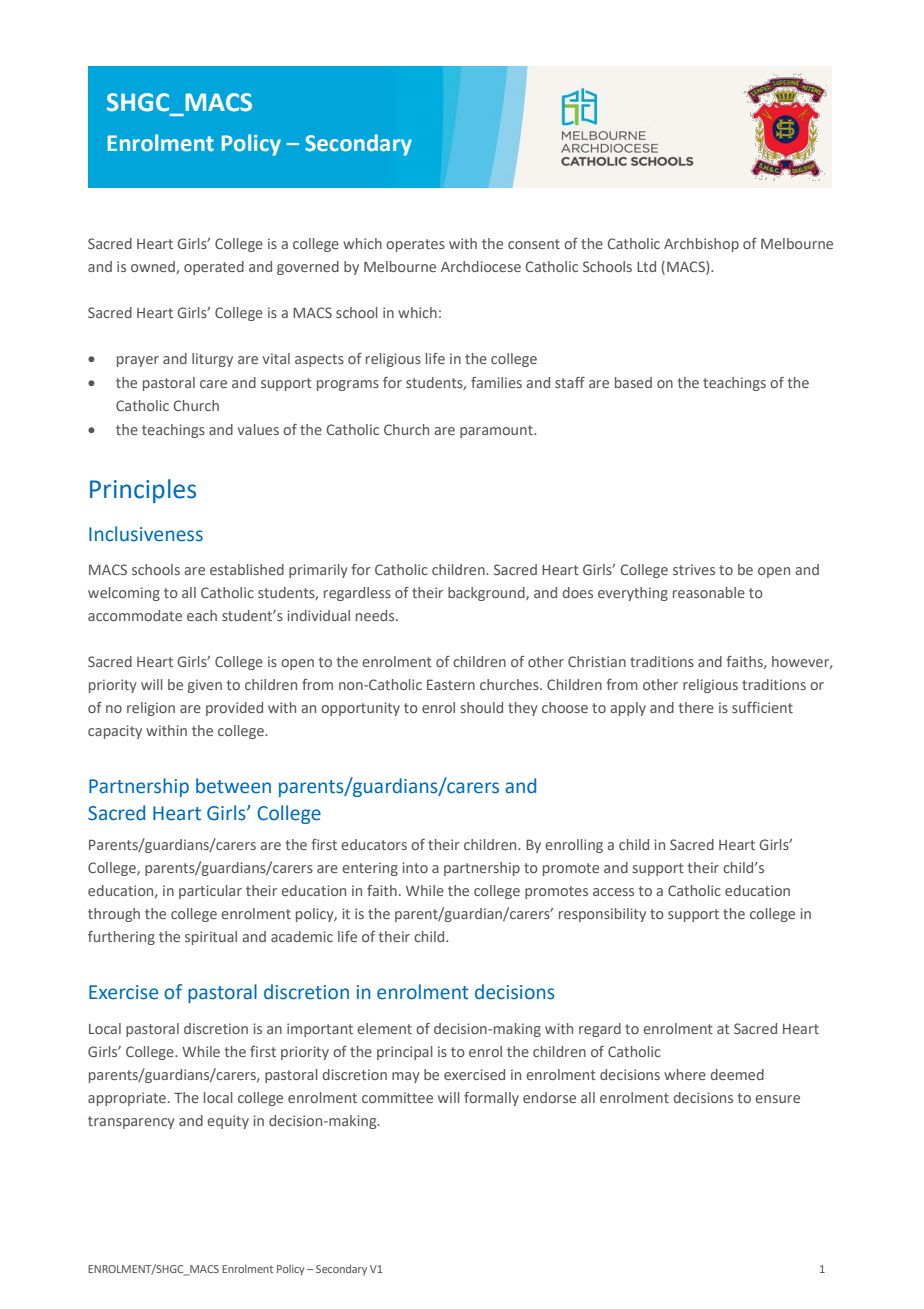 The width and height of the image is (924, 1309). What do you see at coordinates (694, 569) in the image?
I see `strives` at bounding box center [694, 569].
